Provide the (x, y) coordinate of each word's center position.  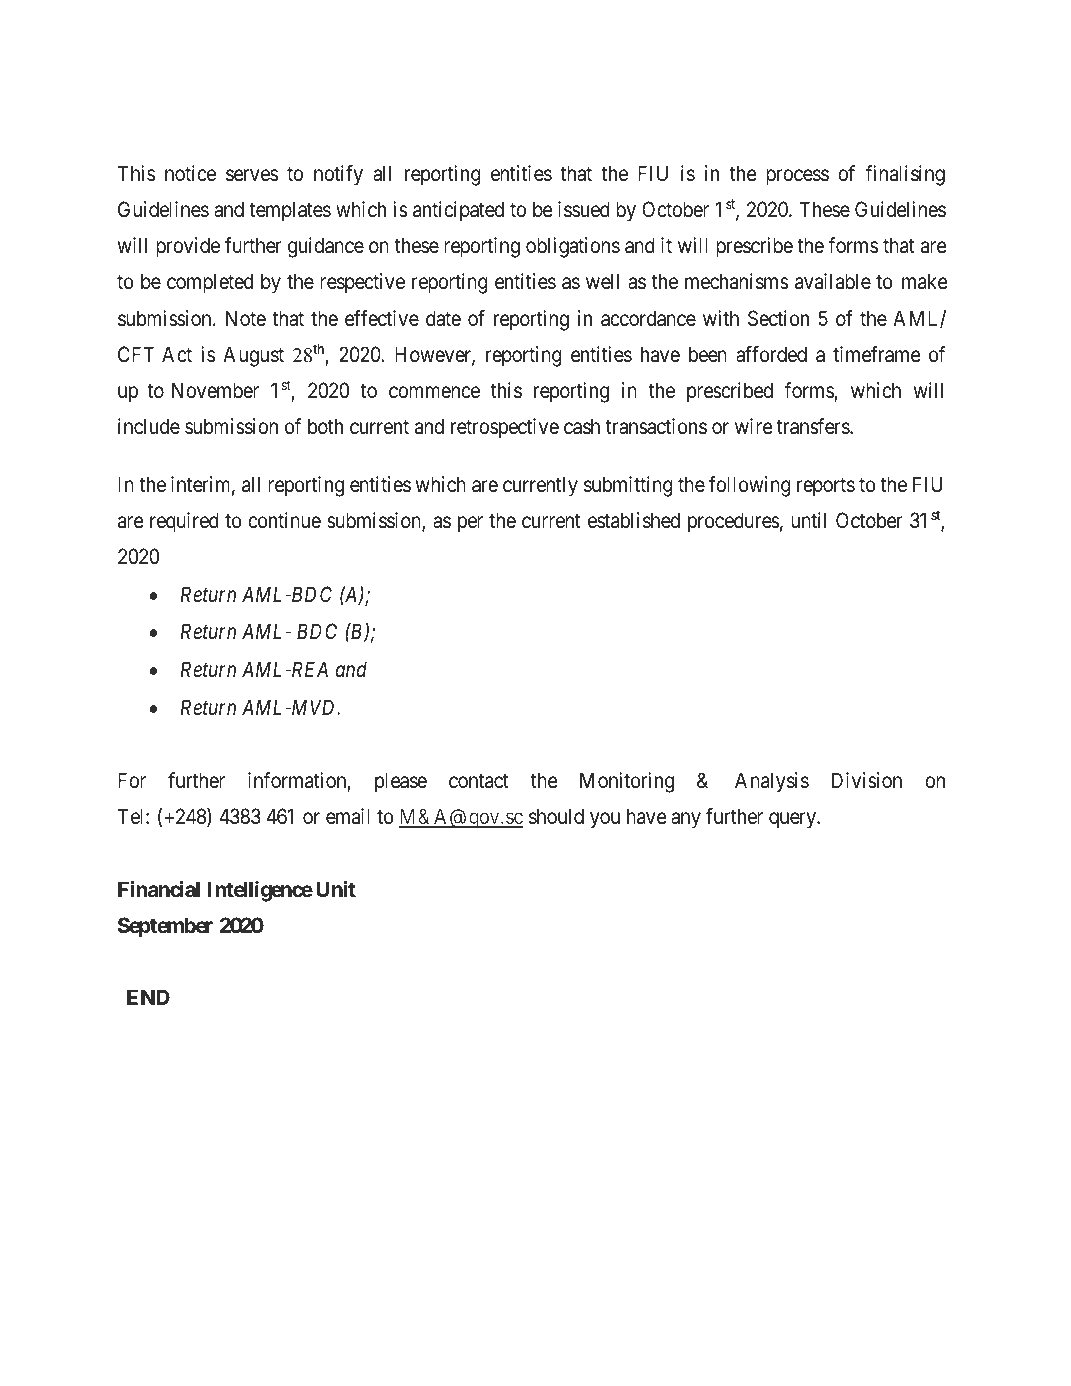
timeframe (877, 354)
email (348, 816)
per (470, 524)
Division (867, 780)
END (148, 997)
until (808, 520)
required (184, 522)
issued (584, 209)
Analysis (772, 782)
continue (284, 520)
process (797, 177)
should (556, 816)
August (253, 356)
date (443, 318)
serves (252, 175)
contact (479, 781)
